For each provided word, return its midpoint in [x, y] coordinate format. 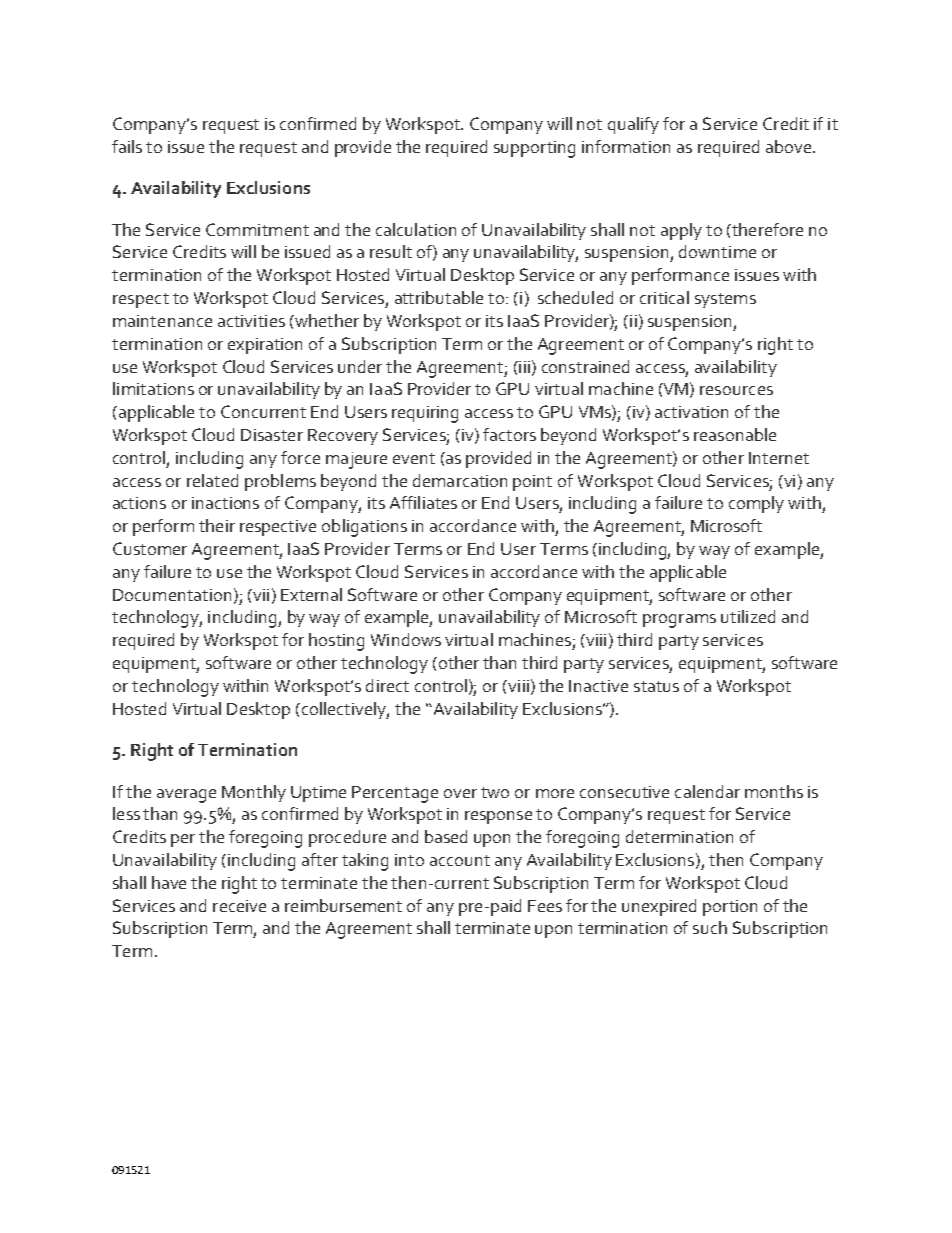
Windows [406, 639]
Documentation [172, 595]
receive [239, 906]
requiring [425, 414]
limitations [153, 388]
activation [691, 412]
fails [127, 146]
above [790, 146]
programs [679, 621]
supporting [534, 149]
